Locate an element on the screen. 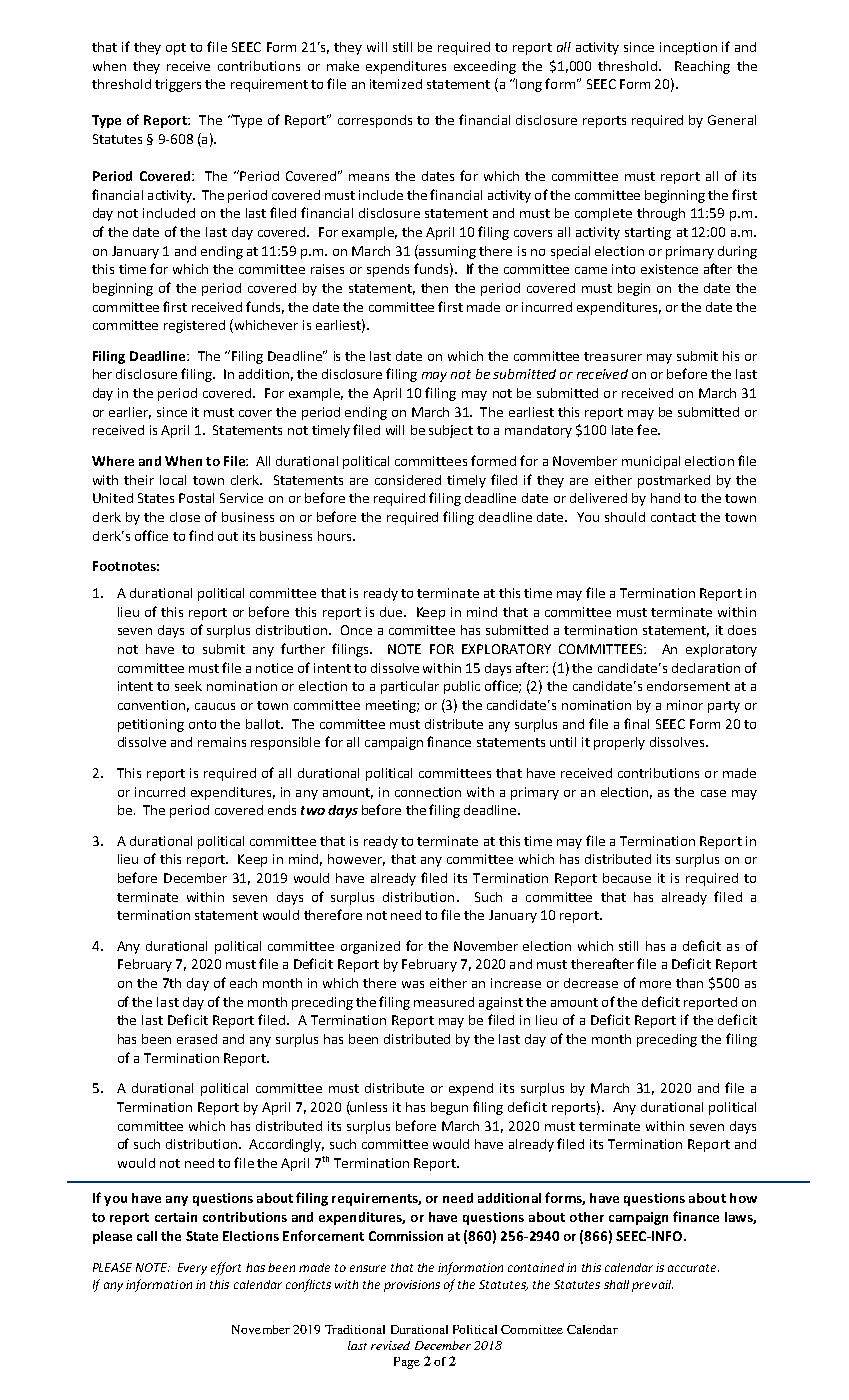 The width and height of the screenshot is (849, 1400). particular is located at coordinates (410, 687).
